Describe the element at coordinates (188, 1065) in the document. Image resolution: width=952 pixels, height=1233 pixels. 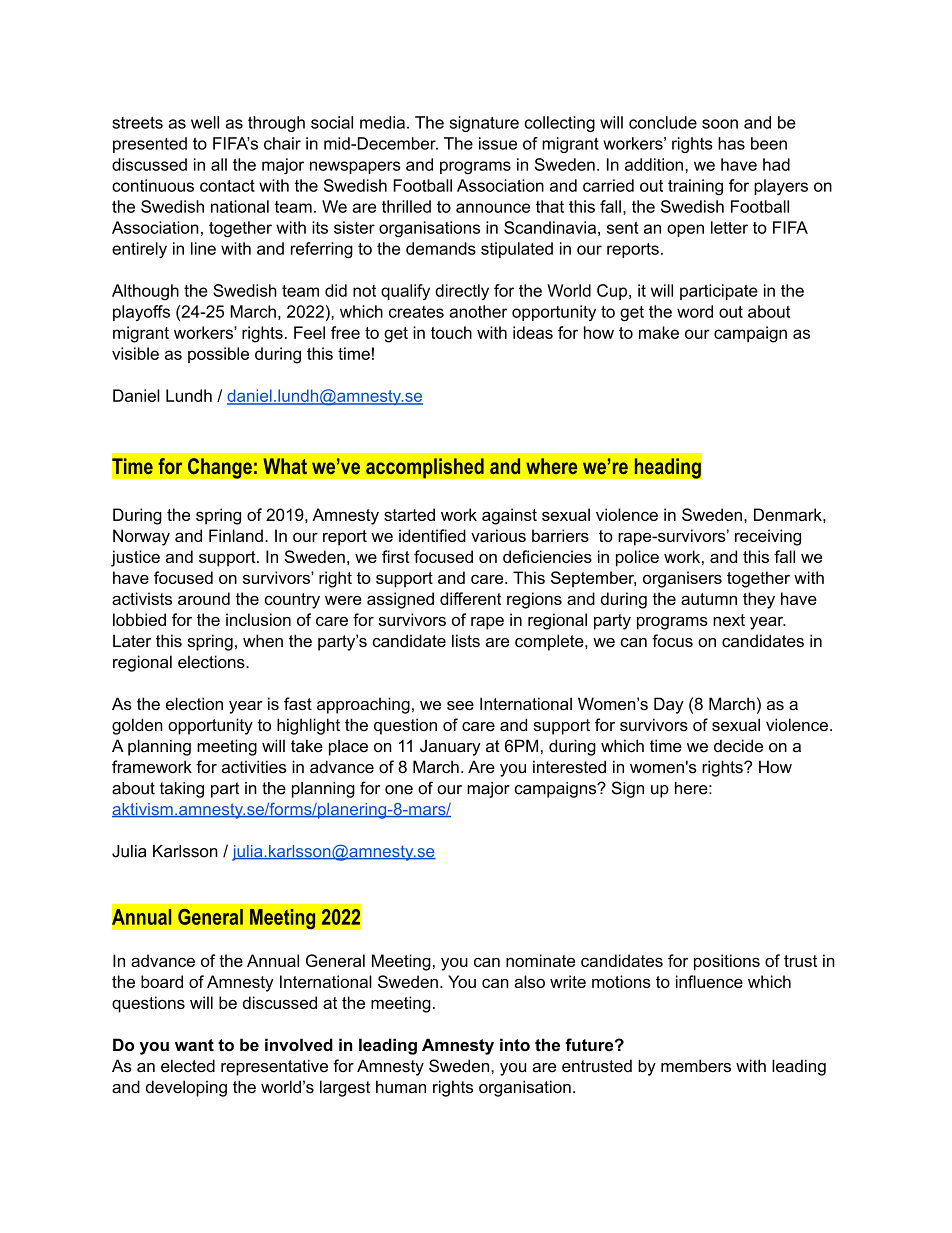
I see `elected` at that location.
